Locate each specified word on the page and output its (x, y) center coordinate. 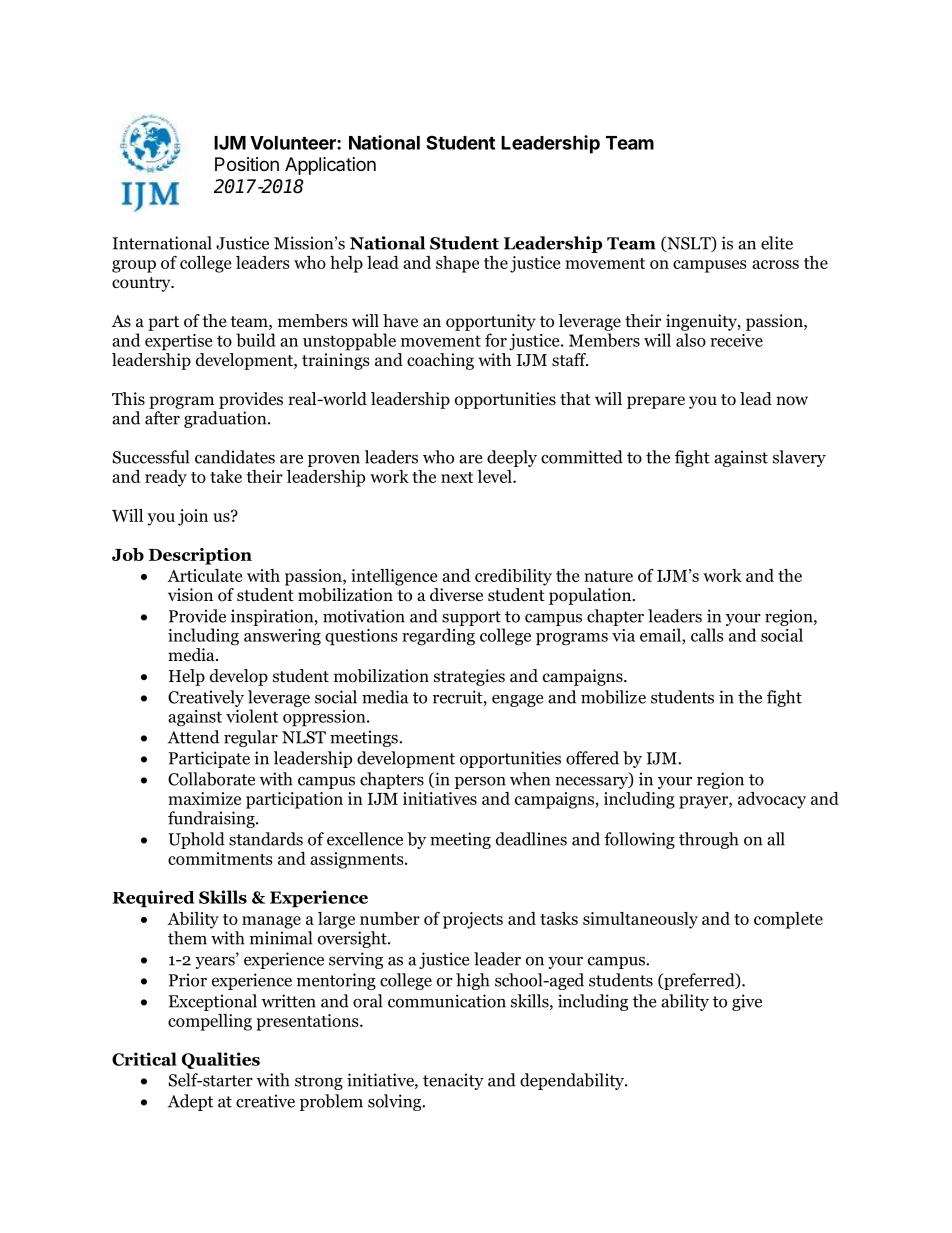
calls (707, 635)
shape (457, 264)
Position (247, 164)
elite (777, 243)
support (471, 618)
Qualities (221, 1060)
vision (190, 595)
